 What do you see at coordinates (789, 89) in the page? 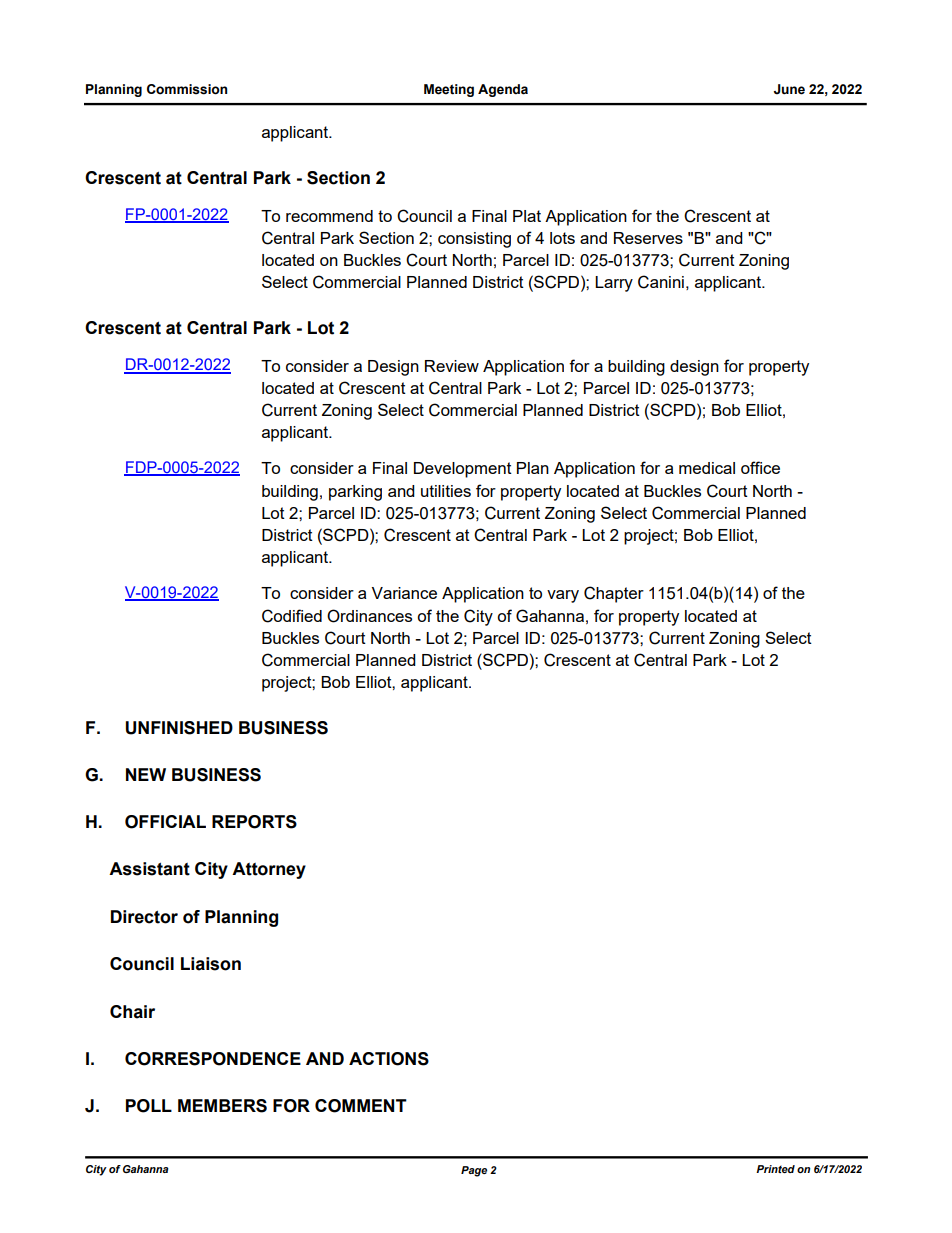
I see `June` at bounding box center [789, 89].
